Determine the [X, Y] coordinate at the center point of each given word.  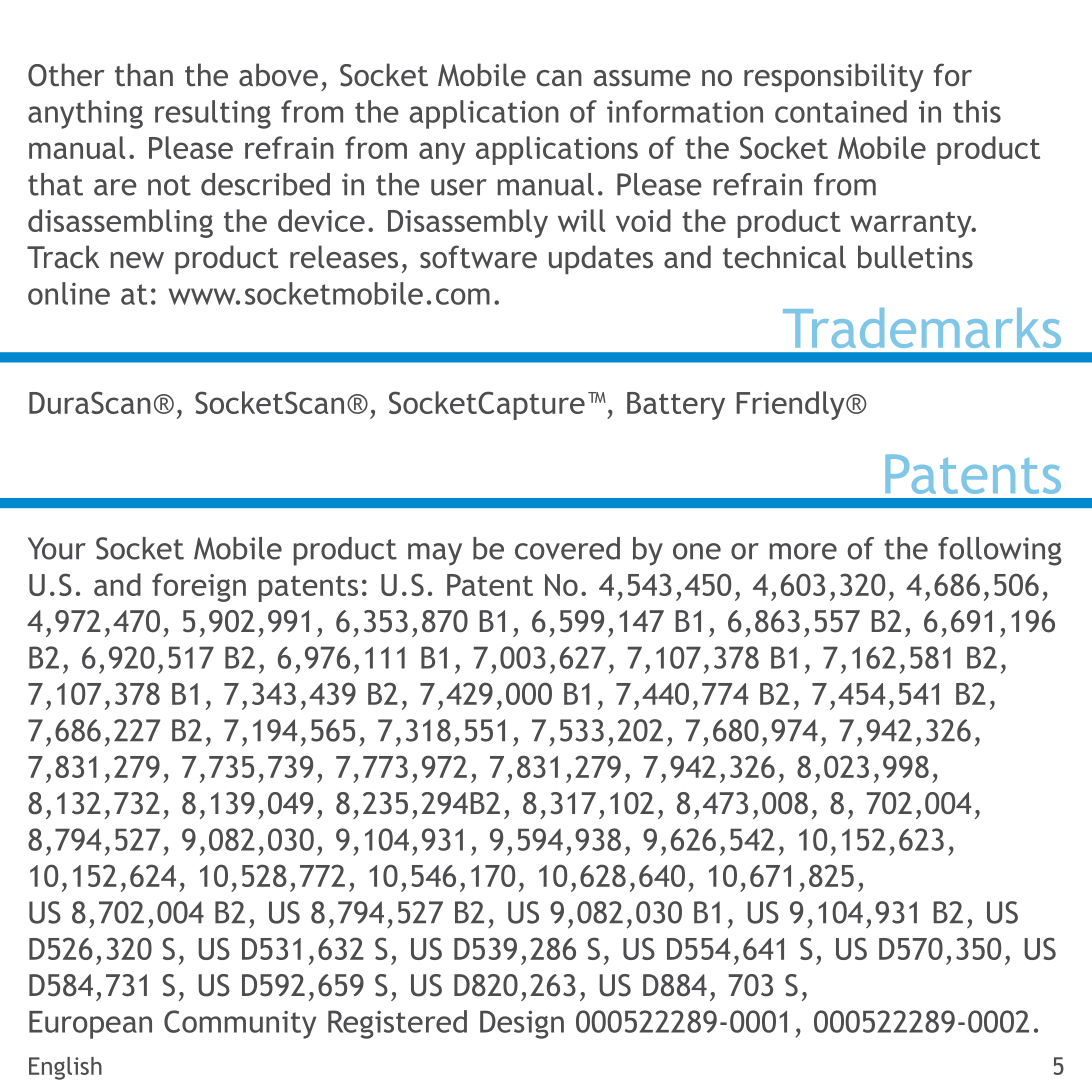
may [435, 554]
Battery [676, 406]
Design [522, 1024]
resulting [213, 114]
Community [240, 1024]
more [803, 551]
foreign [199, 587]
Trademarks [922, 328]
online [69, 293]
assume [642, 78]
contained [841, 111]
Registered [397, 1024]
